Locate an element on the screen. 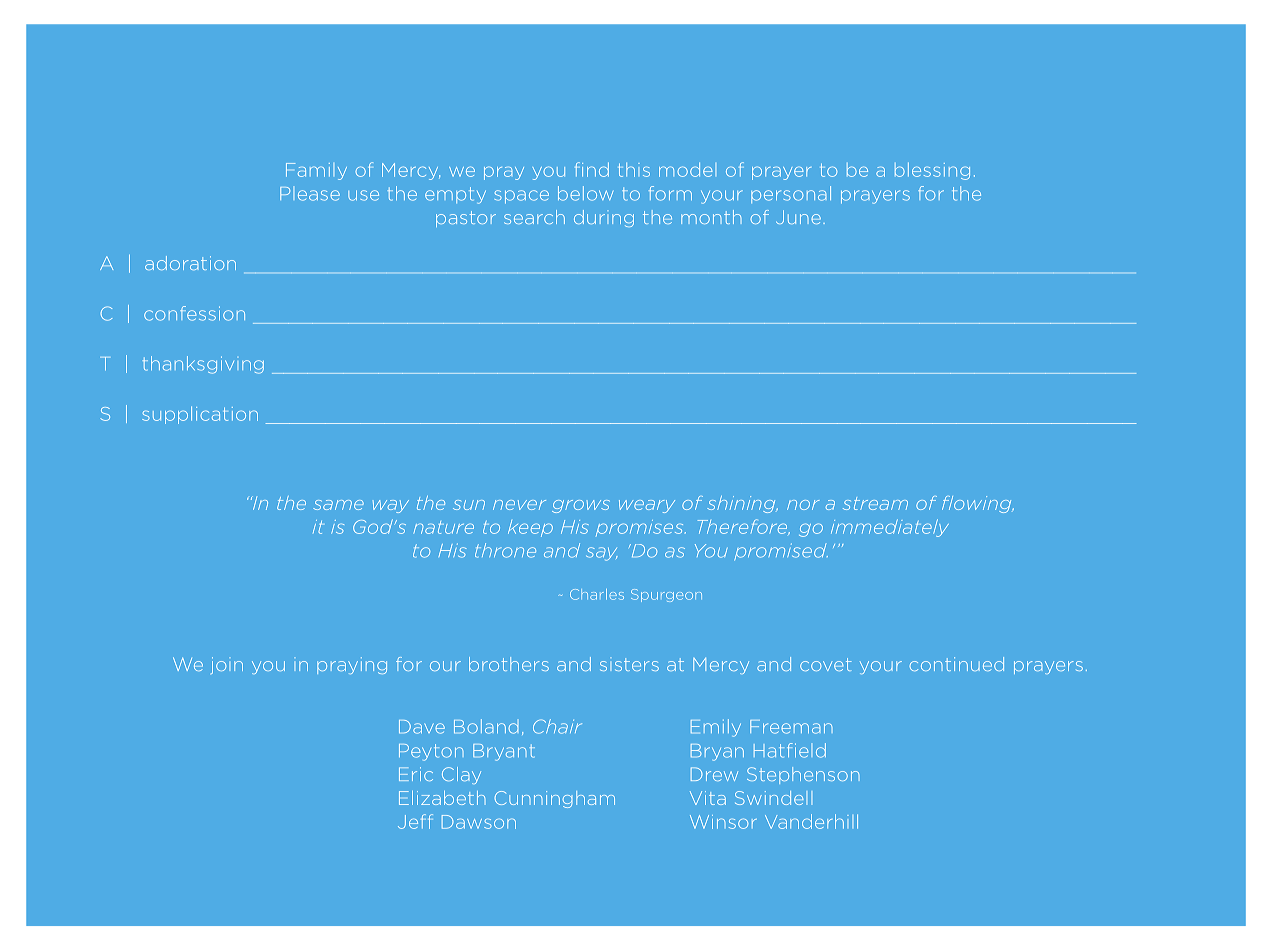 The width and height of the screenshot is (1270, 952). sisters is located at coordinates (629, 664).
